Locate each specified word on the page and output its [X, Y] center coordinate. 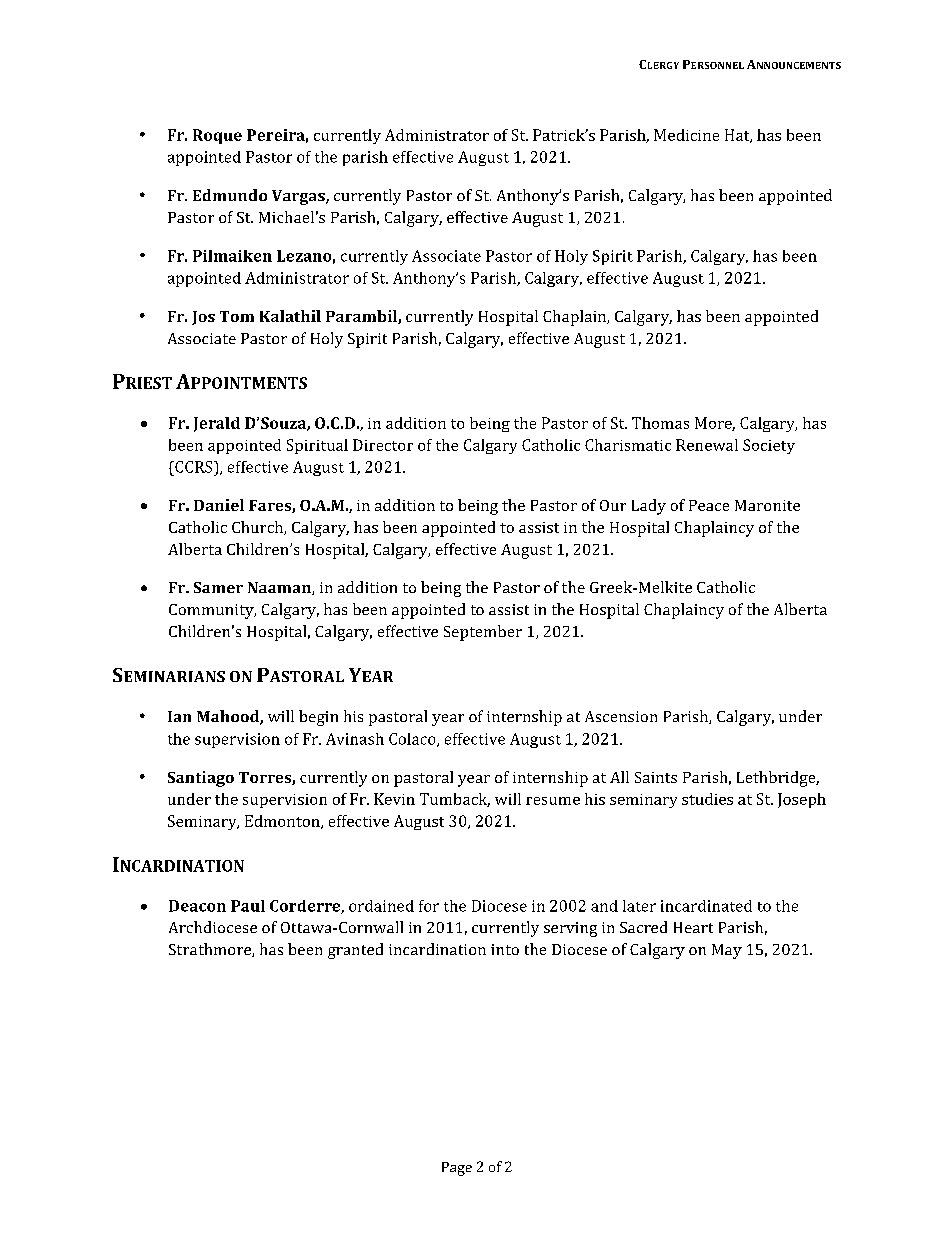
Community [212, 611]
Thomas [660, 423]
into [505, 949]
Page [457, 1169]
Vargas [299, 197]
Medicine [686, 135]
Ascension [621, 716]
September [483, 633]
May [727, 951]
